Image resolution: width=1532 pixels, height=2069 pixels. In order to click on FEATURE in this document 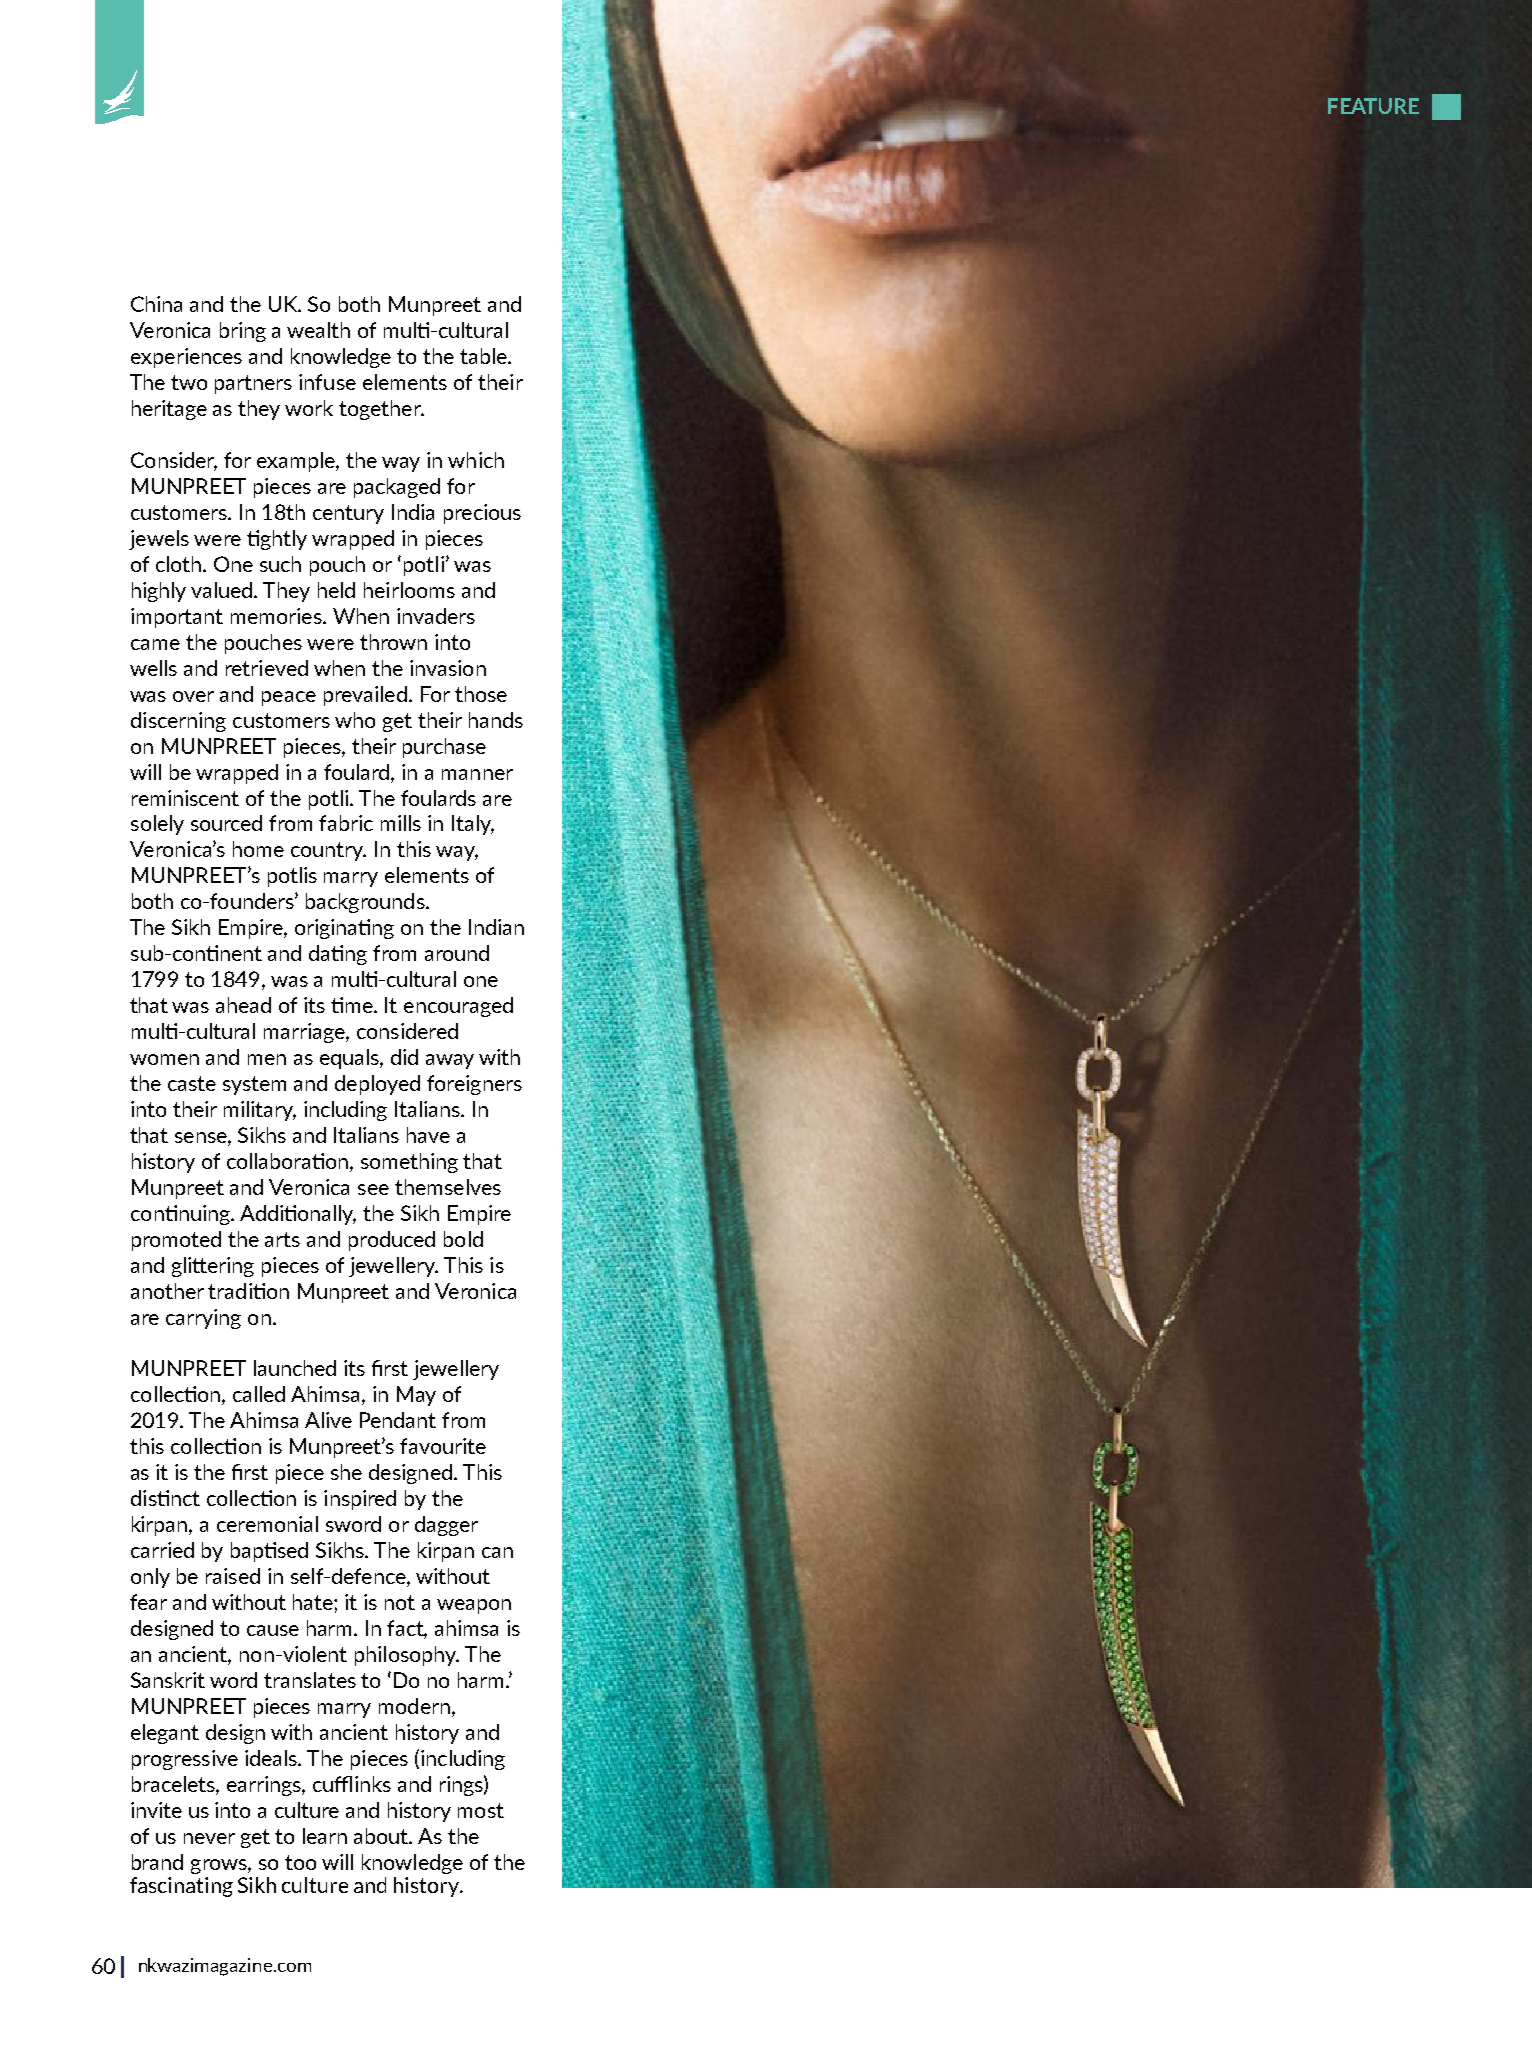, I will do `click(1373, 106)`.
